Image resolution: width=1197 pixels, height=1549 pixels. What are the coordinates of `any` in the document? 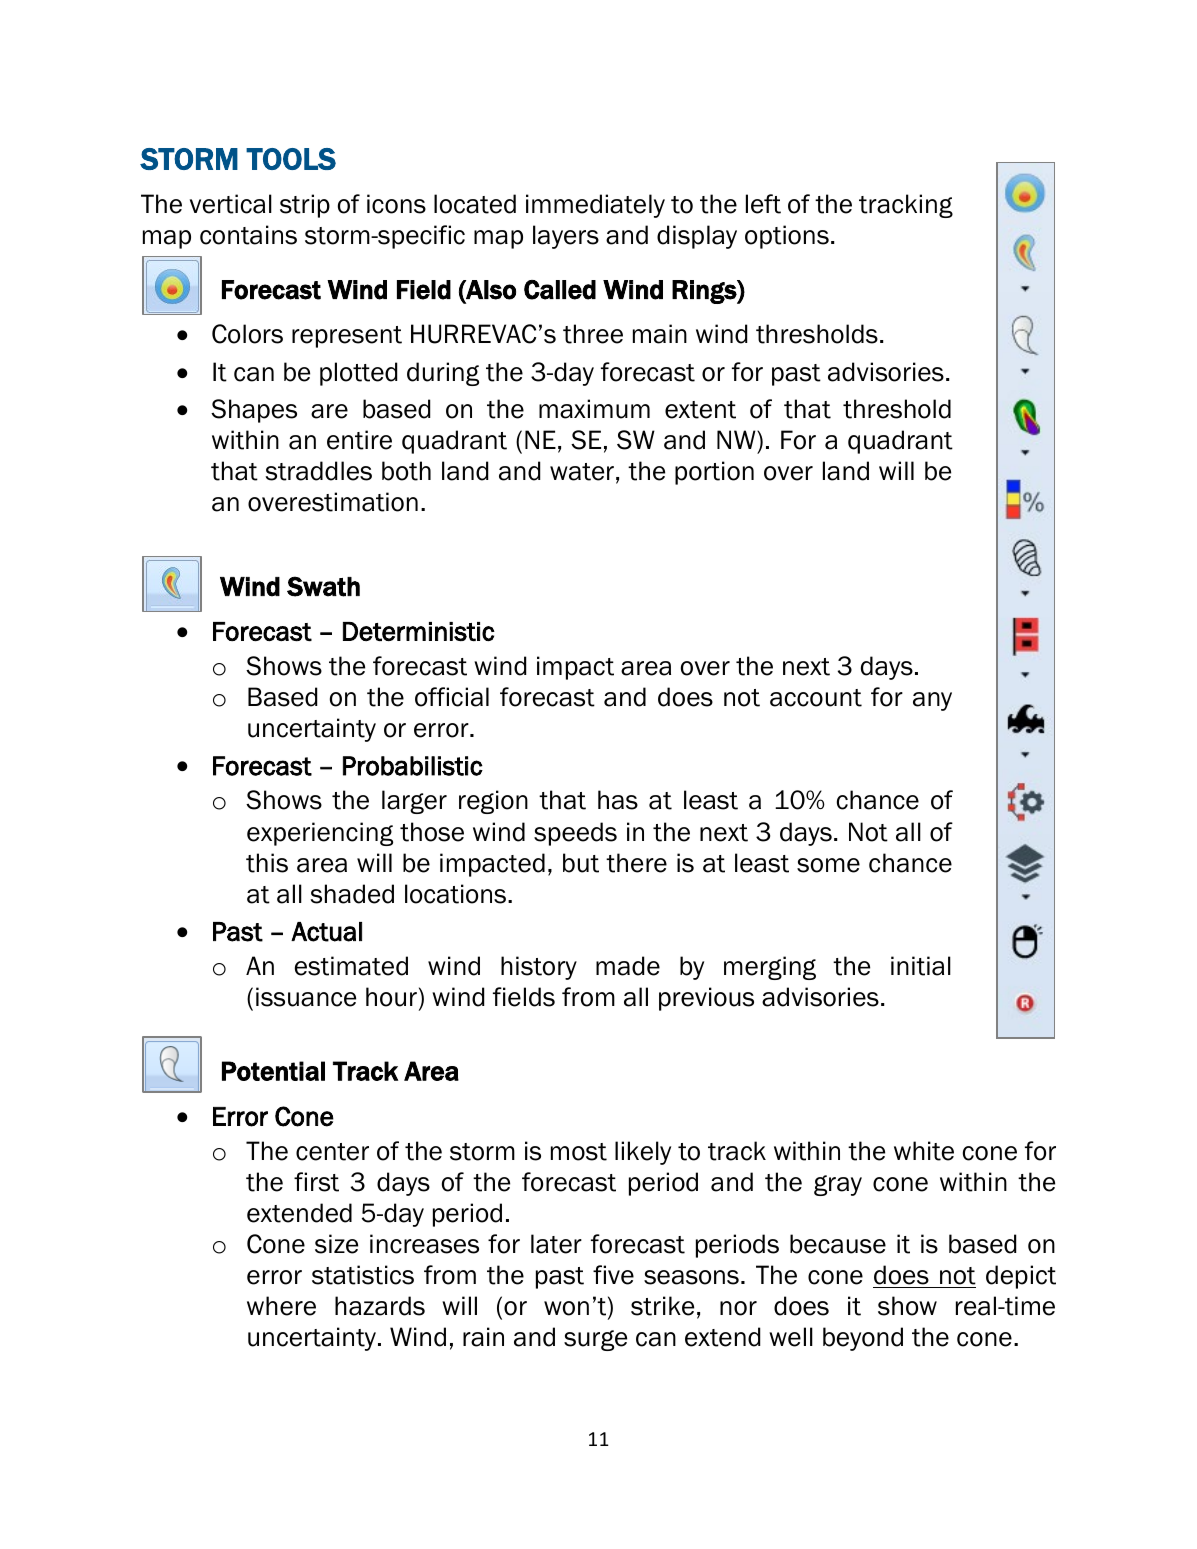 It's located at (932, 701).
